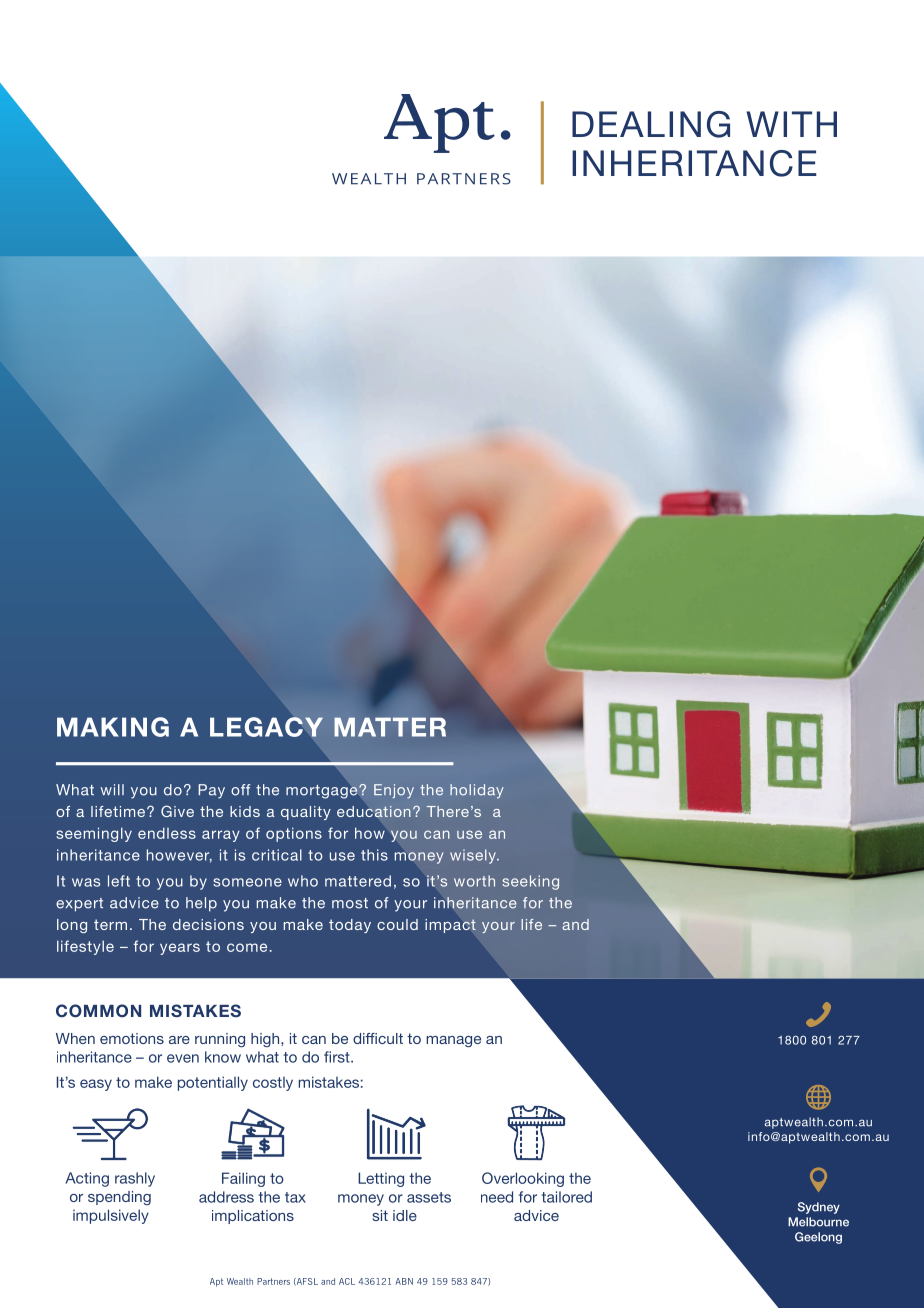 This screenshot has width=924, height=1308. What do you see at coordinates (791, 124) in the screenshot?
I see `WITH` at bounding box center [791, 124].
